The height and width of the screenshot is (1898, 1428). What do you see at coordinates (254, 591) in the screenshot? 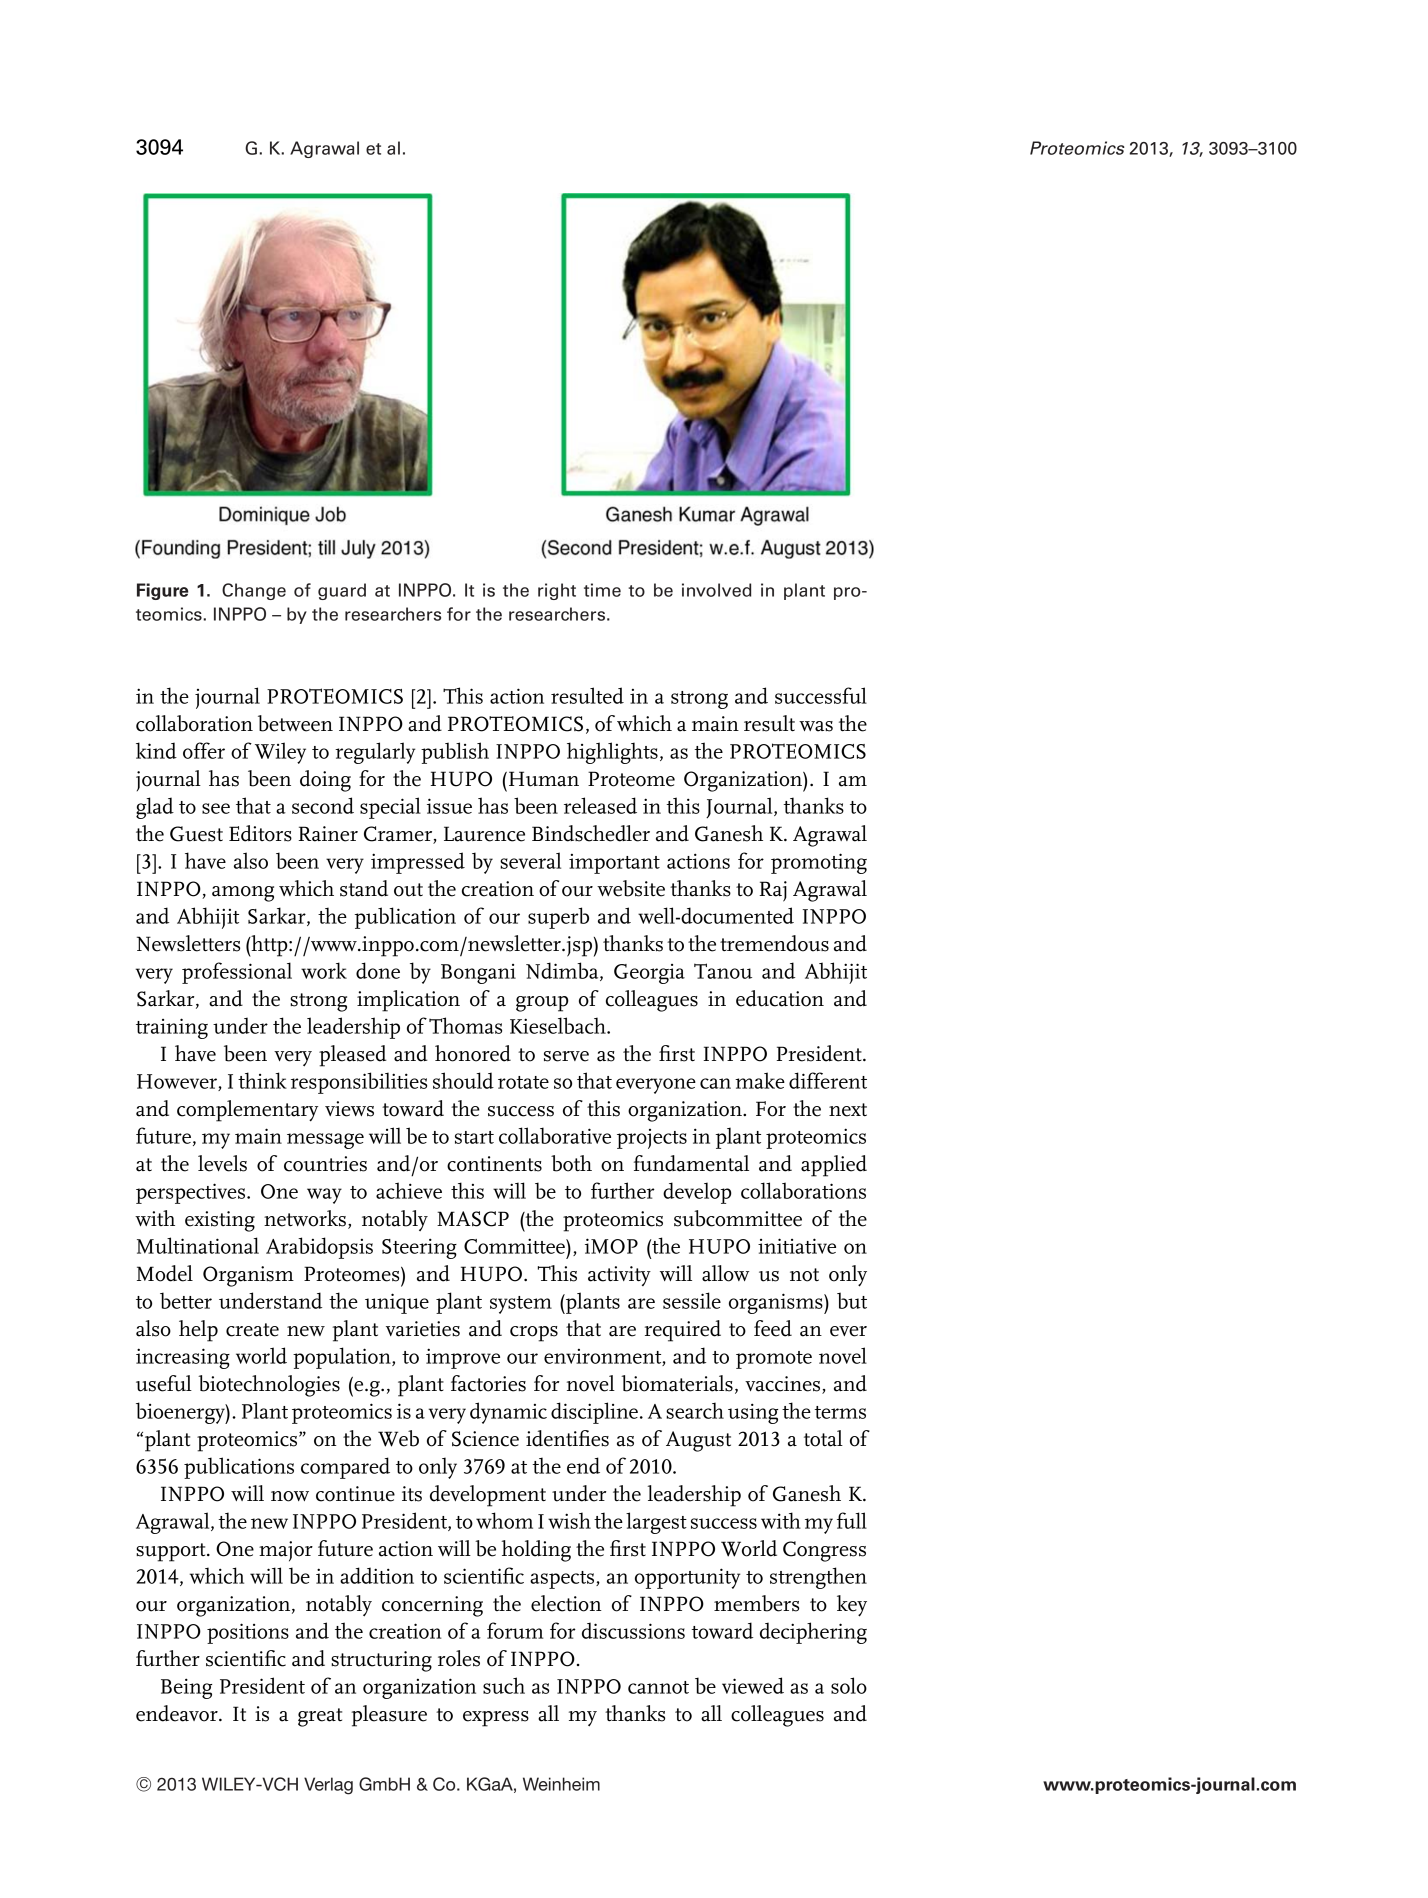
I see `Change` at bounding box center [254, 591].
